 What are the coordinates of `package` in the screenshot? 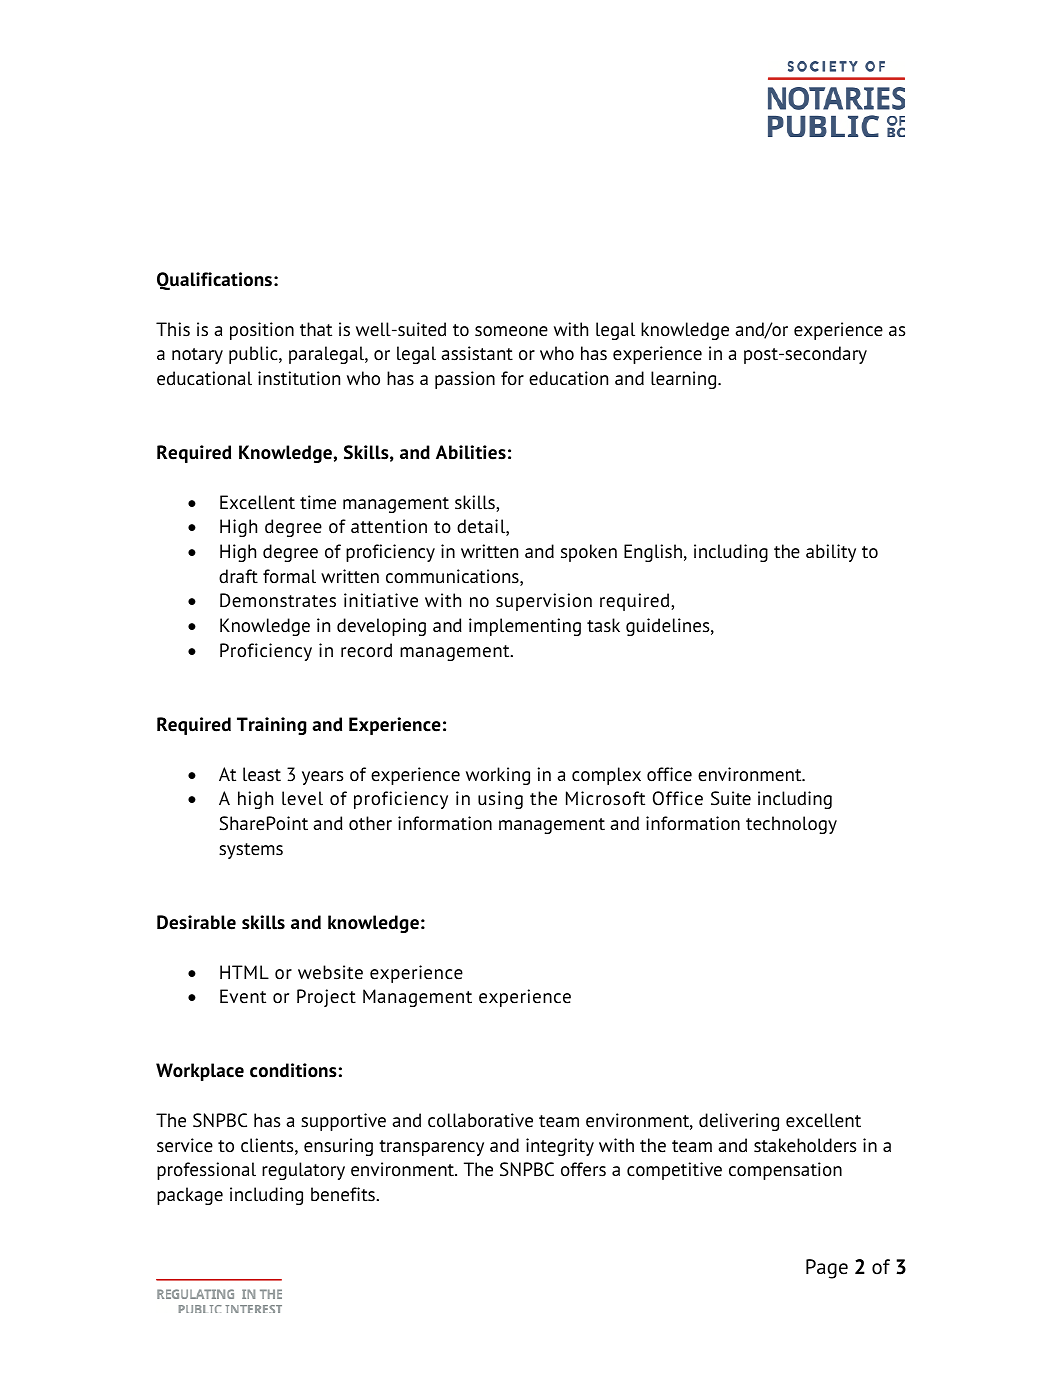 It's located at (190, 1196).
